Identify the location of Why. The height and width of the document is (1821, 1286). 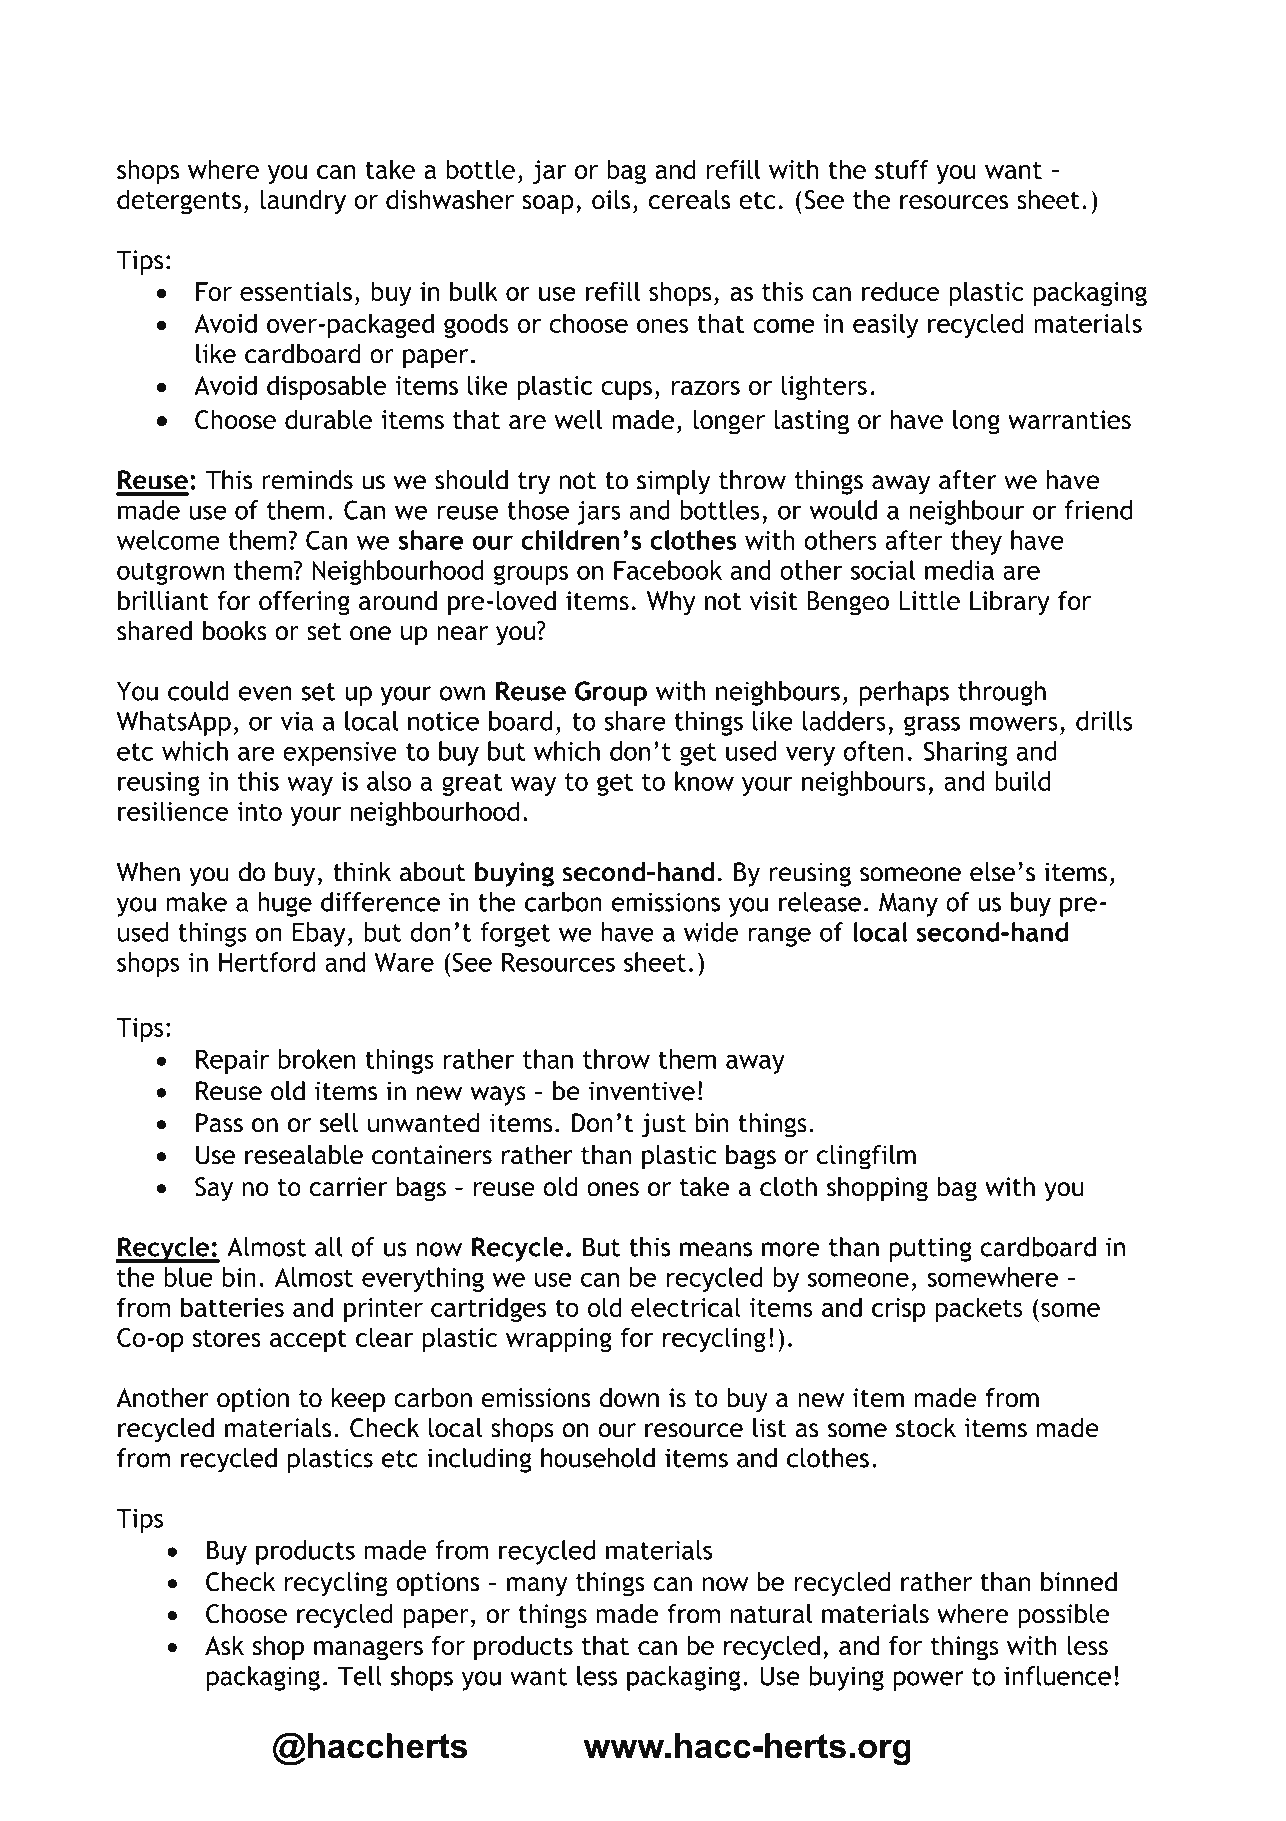
(671, 603).
